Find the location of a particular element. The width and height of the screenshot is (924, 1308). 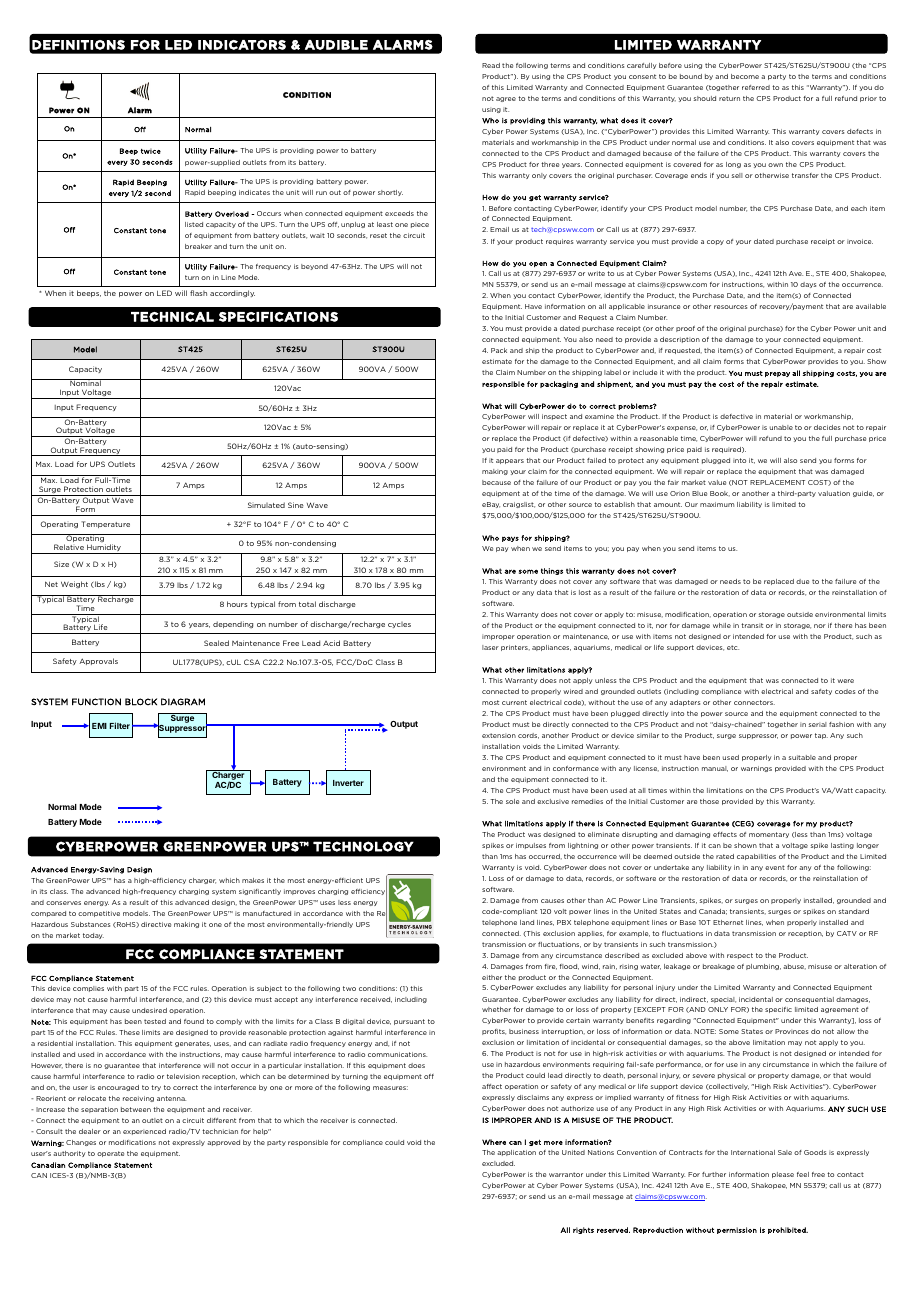

Read is located at coordinates (491, 65).
